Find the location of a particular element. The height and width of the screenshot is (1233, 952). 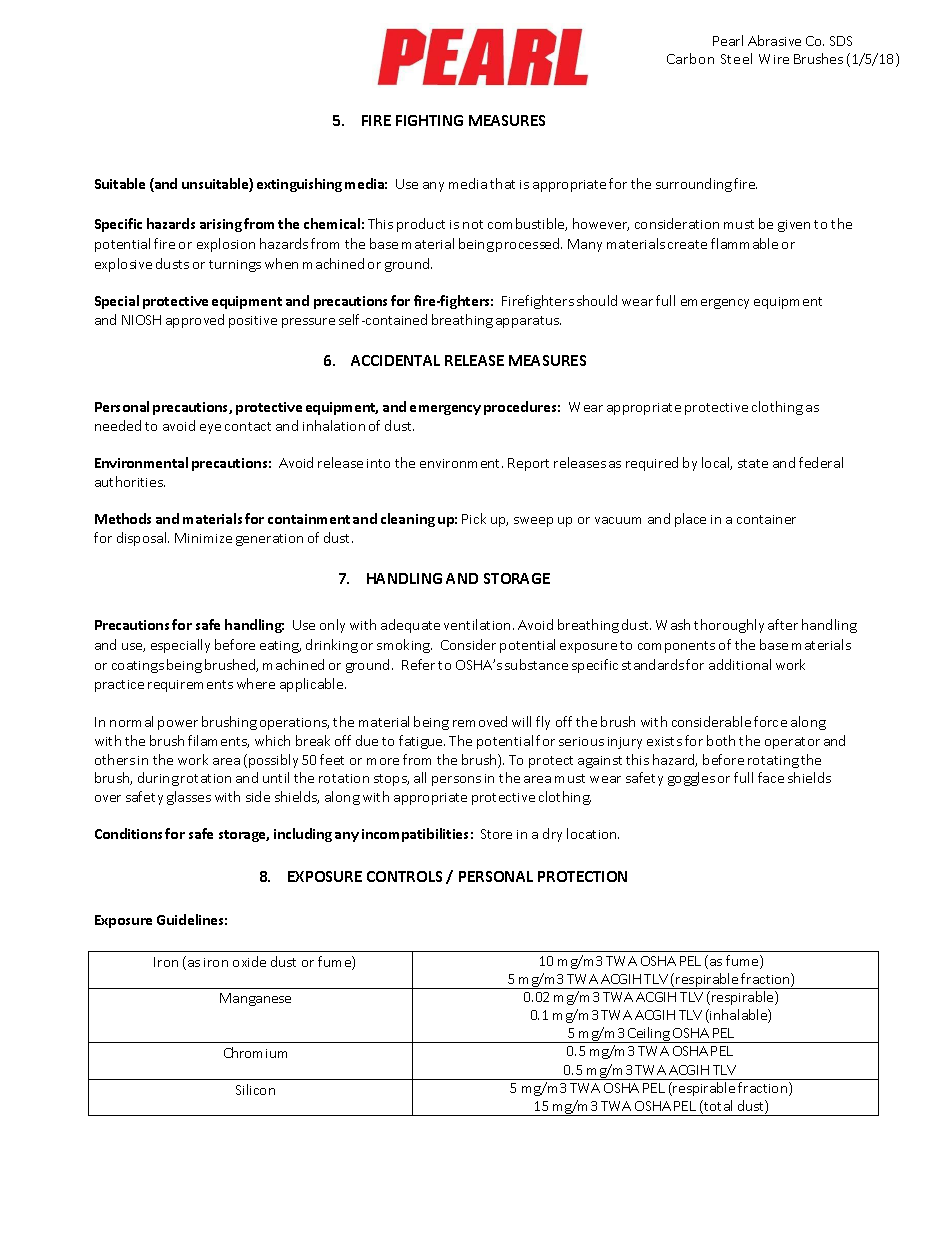

eye is located at coordinates (210, 429).
